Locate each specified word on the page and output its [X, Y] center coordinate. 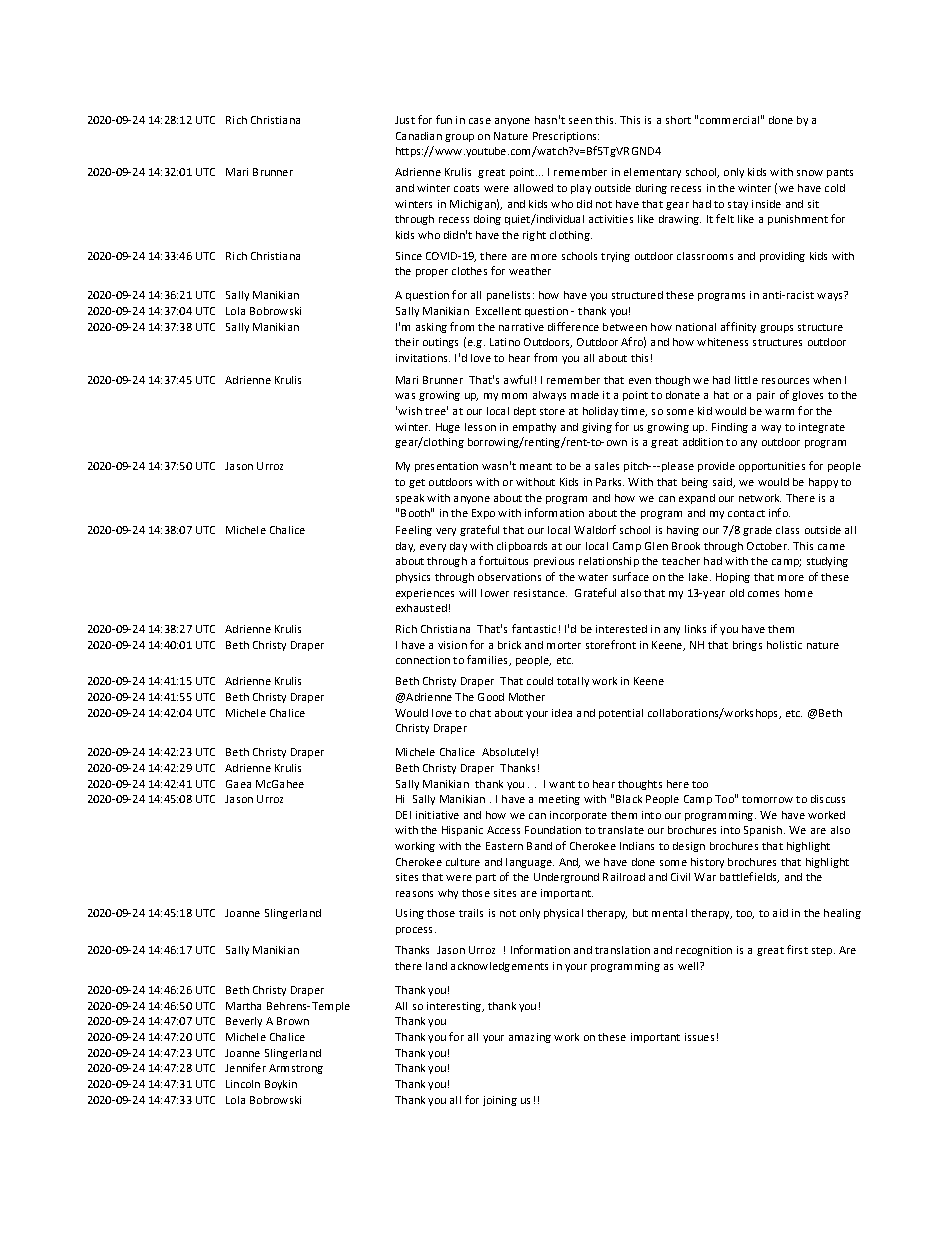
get [417, 483]
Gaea [238, 784]
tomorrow [767, 799]
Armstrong [296, 1069]
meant [536, 466]
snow [810, 173]
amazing [530, 1038]
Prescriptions [566, 137]
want [562, 784]
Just [405, 120]
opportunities [772, 467]
